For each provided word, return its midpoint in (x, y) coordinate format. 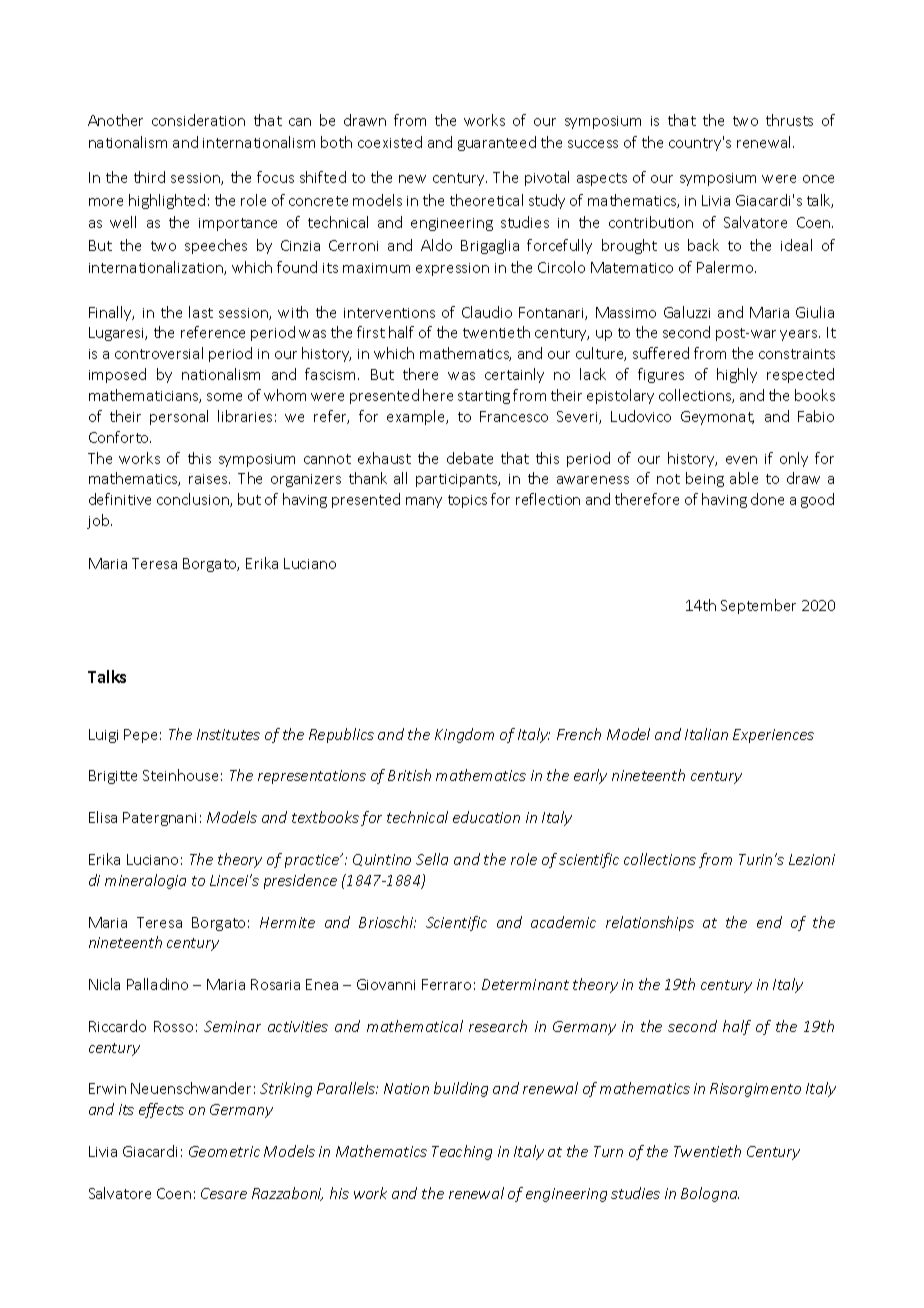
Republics (341, 735)
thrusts (789, 120)
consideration (198, 120)
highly (737, 375)
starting (484, 397)
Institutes (228, 734)
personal (179, 417)
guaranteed (497, 143)
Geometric (224, 1151)
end (769, 922)
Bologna (710, 1194)
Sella (432, 859)
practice (313, 861)
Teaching (462, 1152)
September (758, 606)
